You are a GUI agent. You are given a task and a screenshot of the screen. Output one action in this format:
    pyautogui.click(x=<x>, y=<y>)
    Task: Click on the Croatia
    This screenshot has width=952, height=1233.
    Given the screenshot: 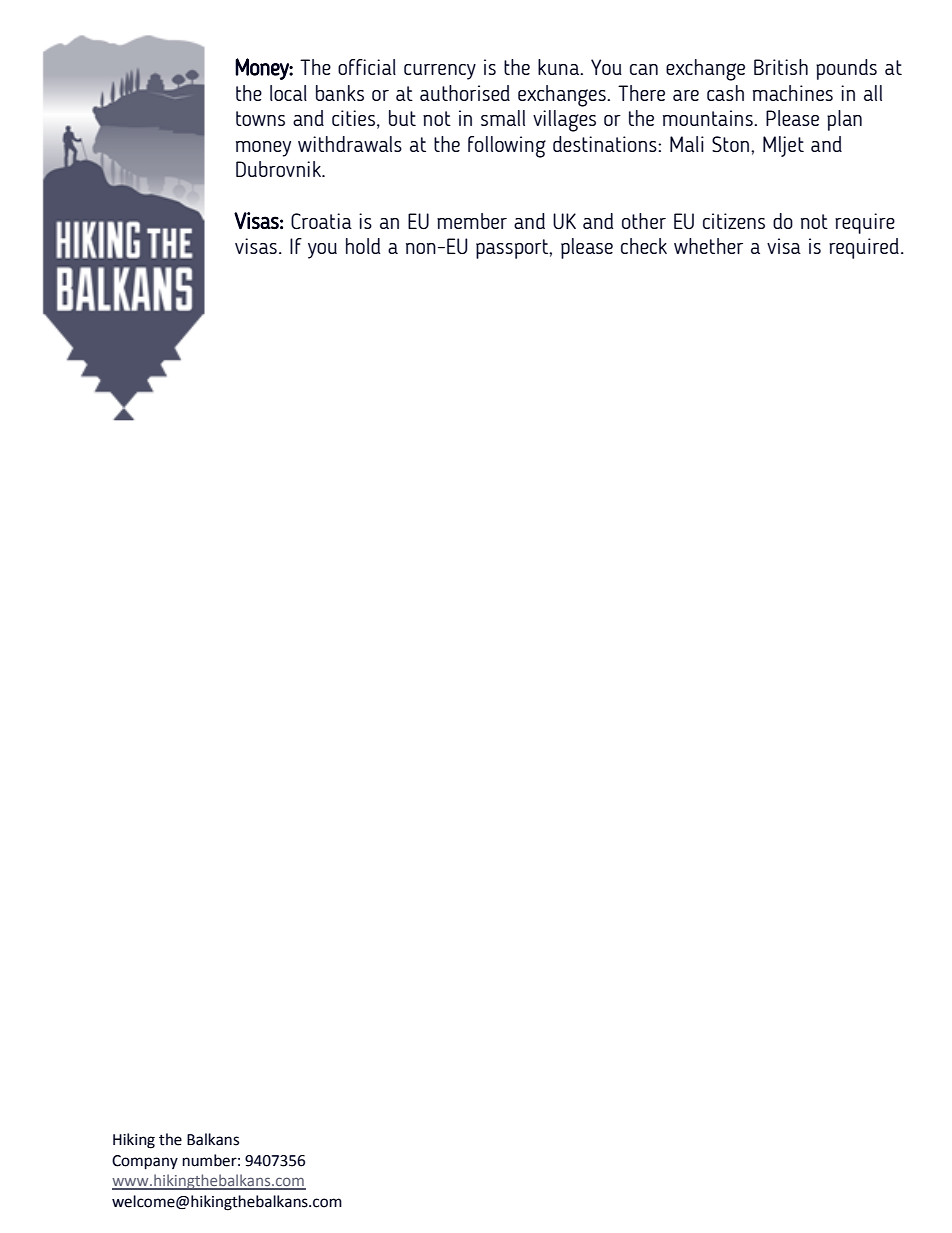 What is the action you would take?
    pyautogui.click(x=321, y=221)
